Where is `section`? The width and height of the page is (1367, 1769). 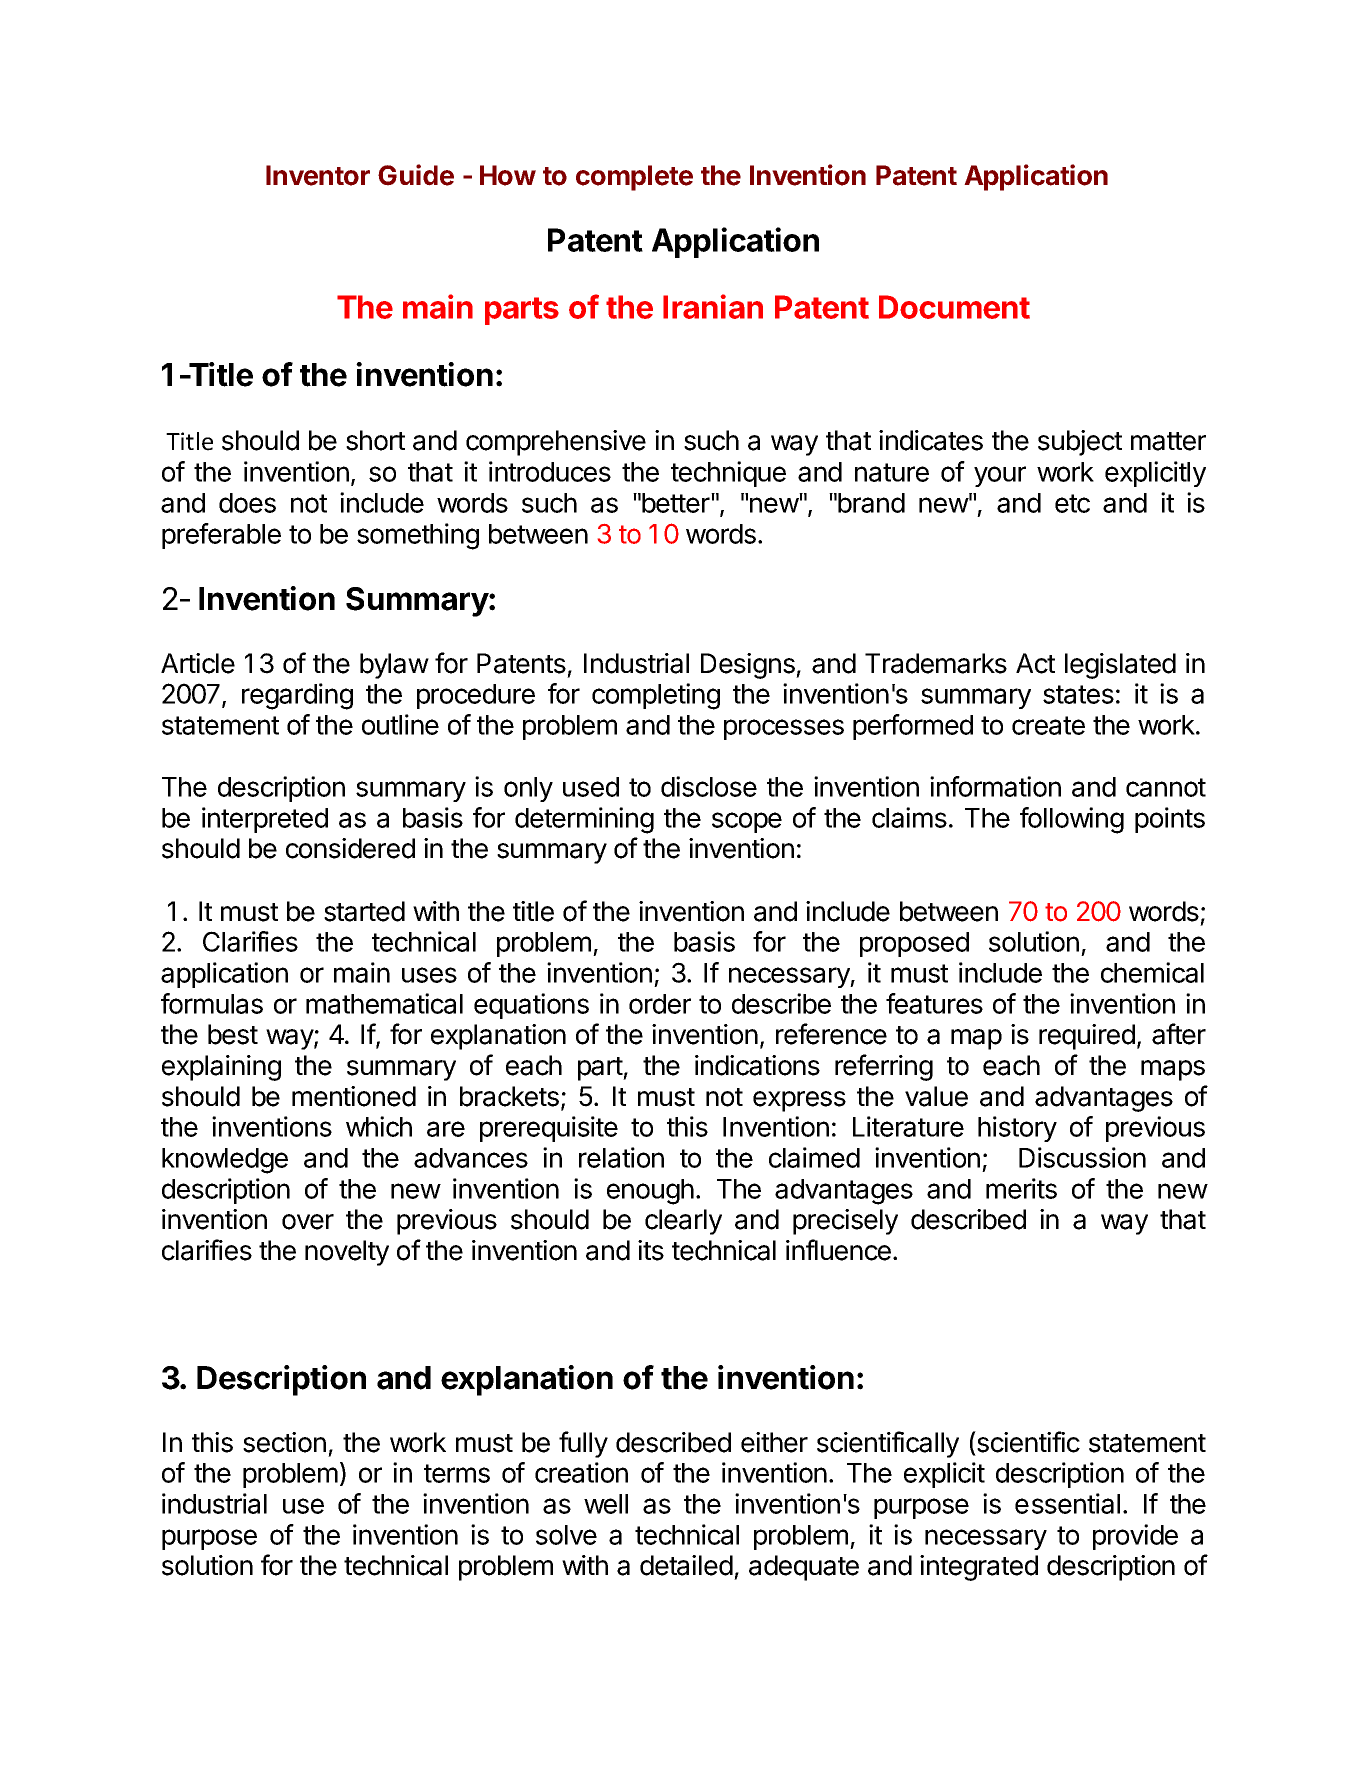
section is located at coordinates (284, 1442).
